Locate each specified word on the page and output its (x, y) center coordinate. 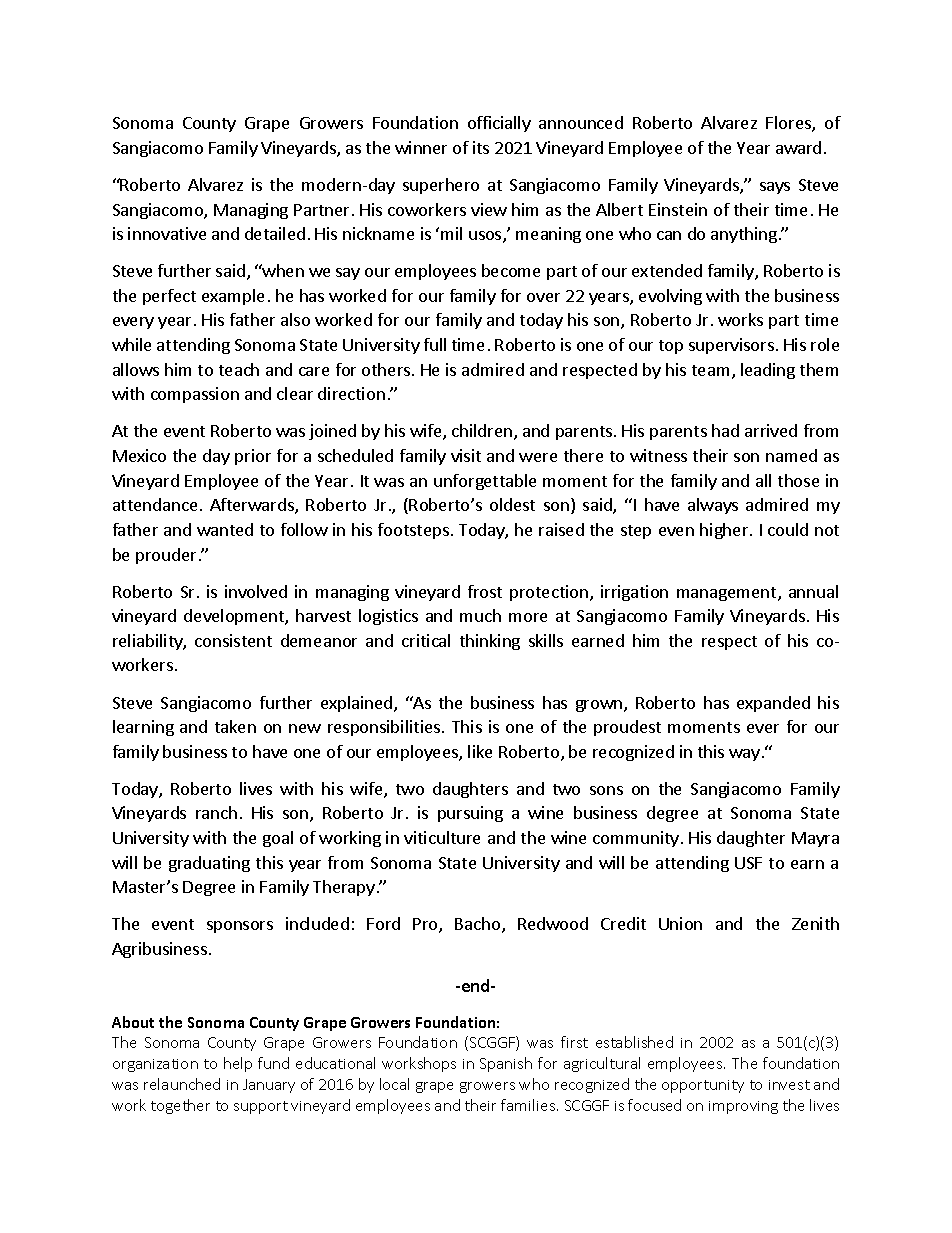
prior (253, 457)
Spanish (506, 1064)
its (481, 147)
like (480, 751)
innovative (167, 233)
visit (466, 455)
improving (743, 1107)
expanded (773, 704)
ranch (216, 812)
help (238, 1064)
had (725, 430)
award (798, 147)
